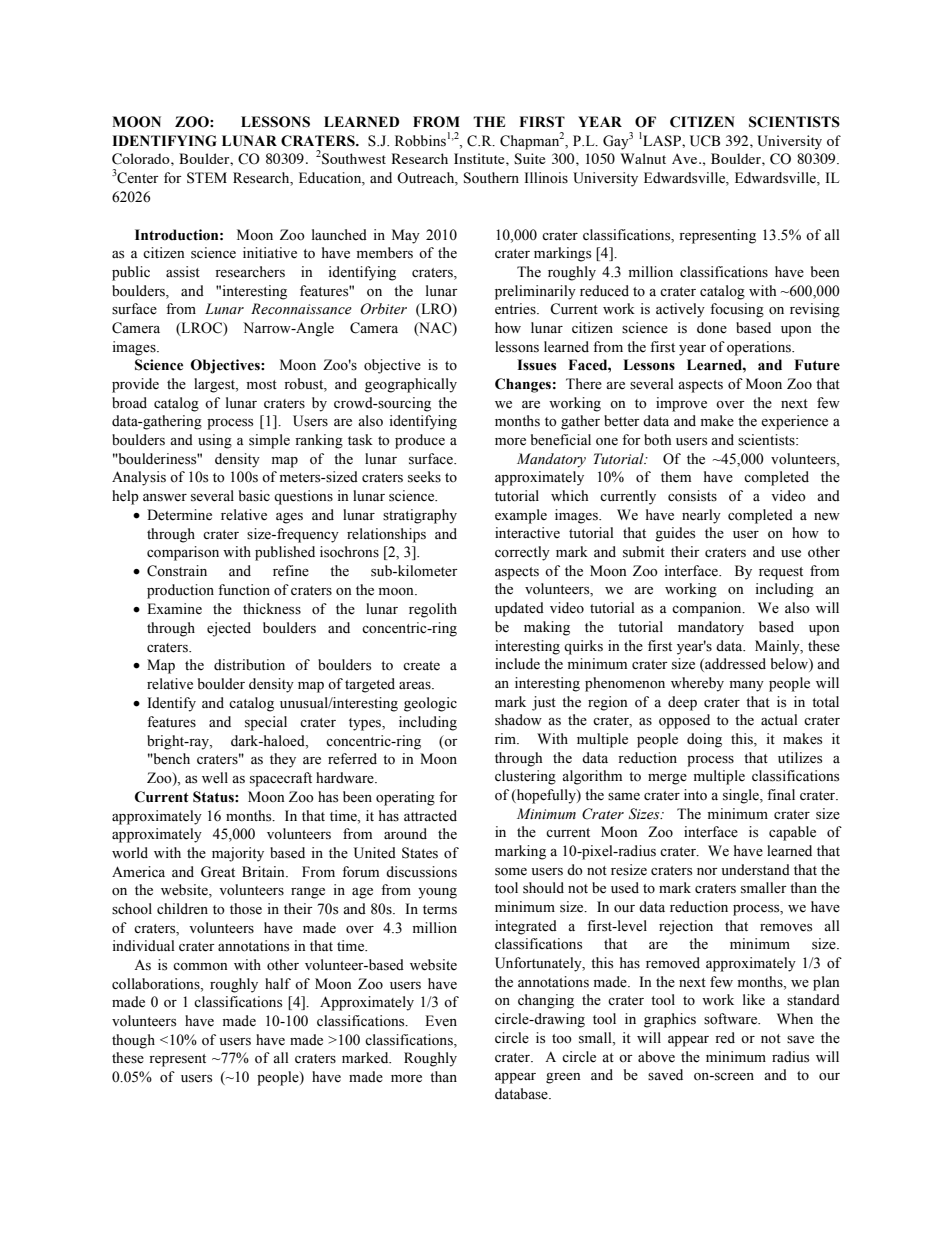 This screenshot has height=1233, width=952. What do you see at coordinates (480, 158) in the screenshot?
I see `Institute` at bounding box center [480, 158].
